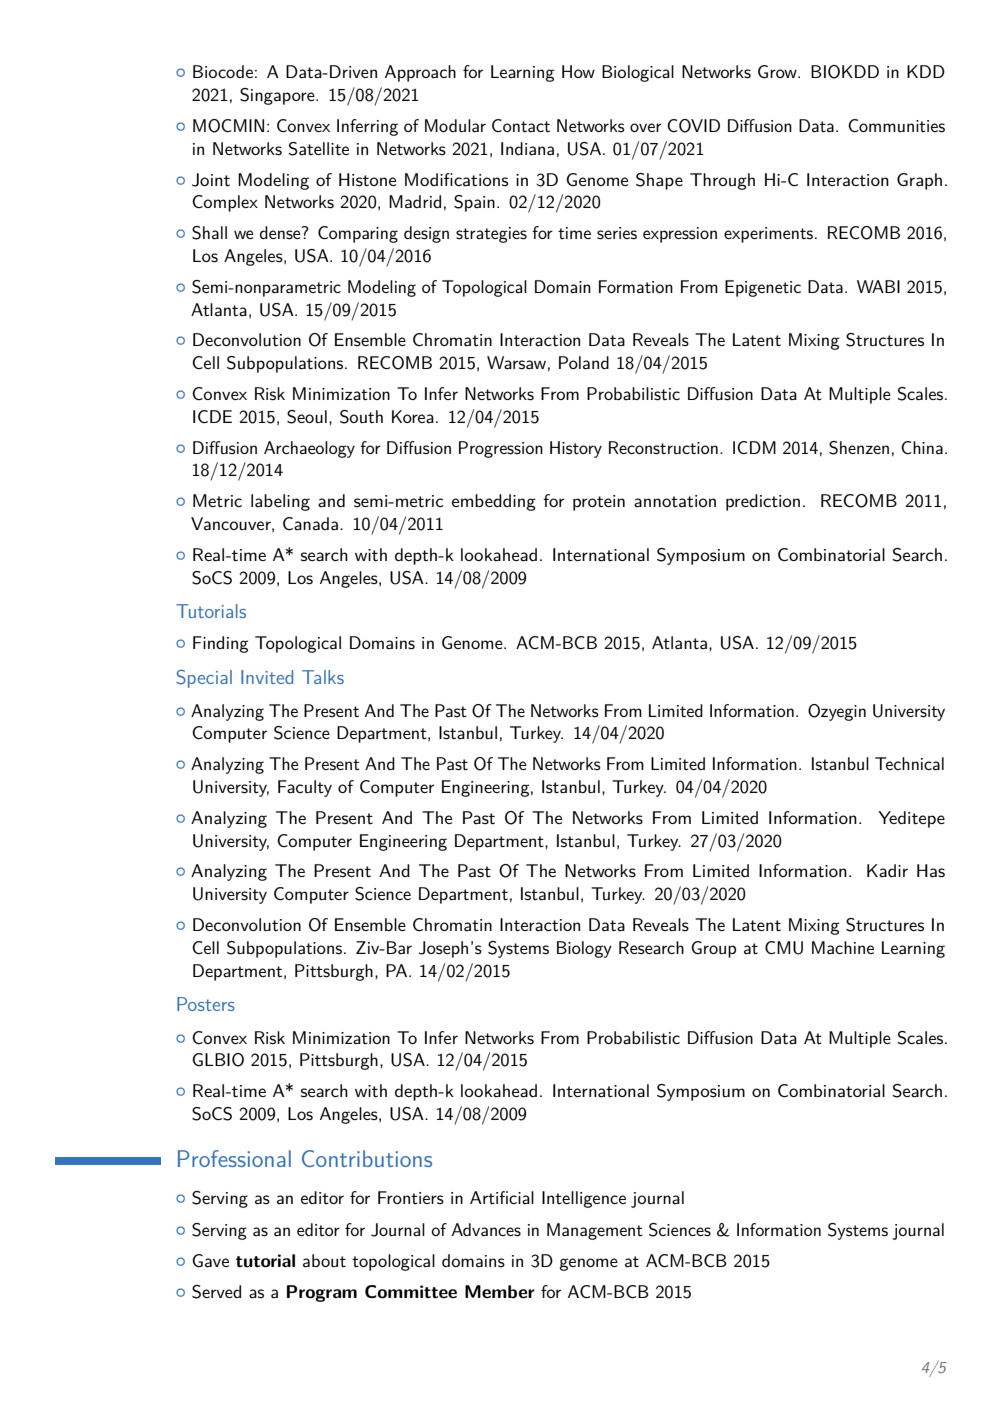 This document has width=1001, height=1416. I want to click on Has, so click(931, 871).
